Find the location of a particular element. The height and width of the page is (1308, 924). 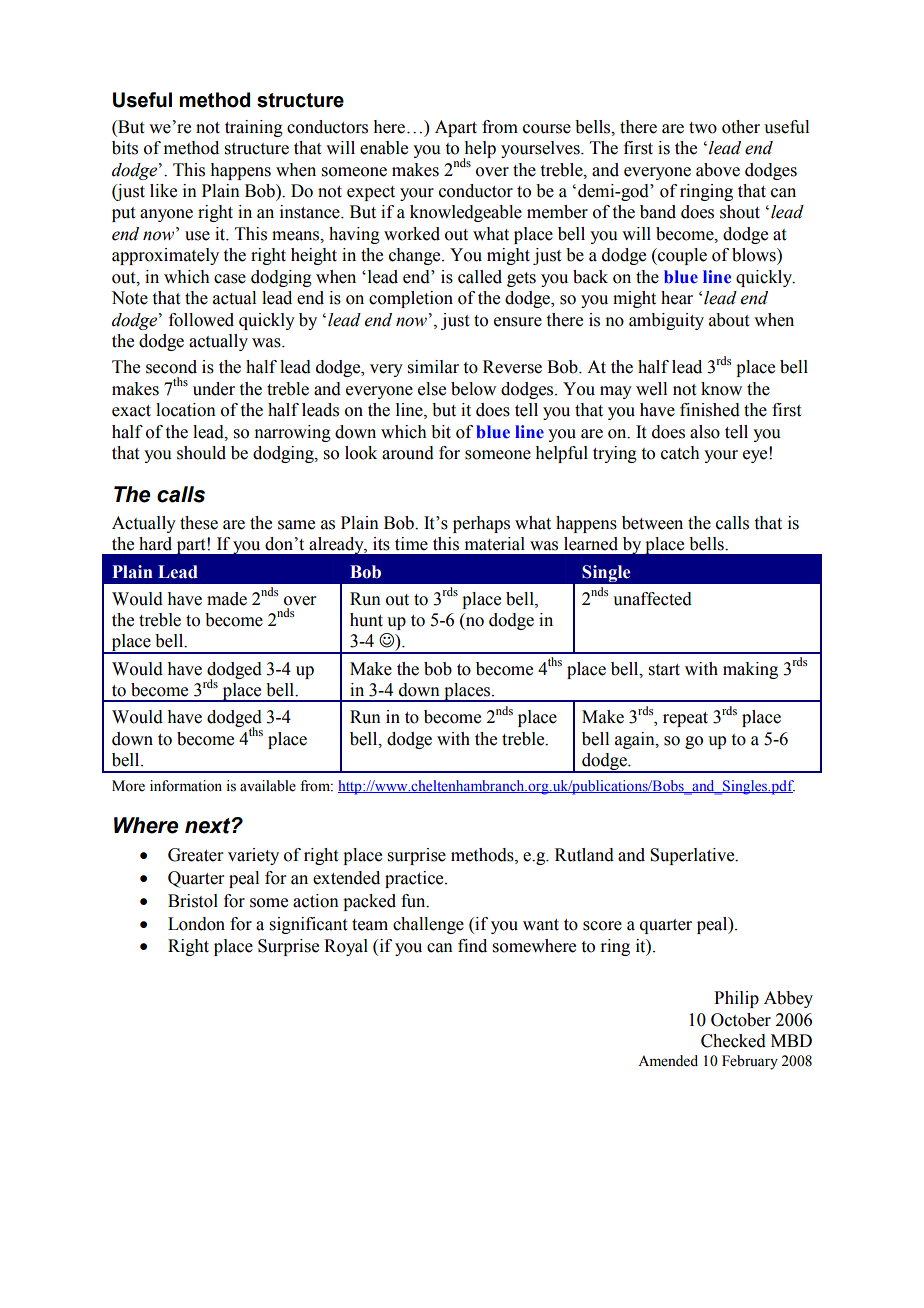

training is located at coordinates (254, 128).
